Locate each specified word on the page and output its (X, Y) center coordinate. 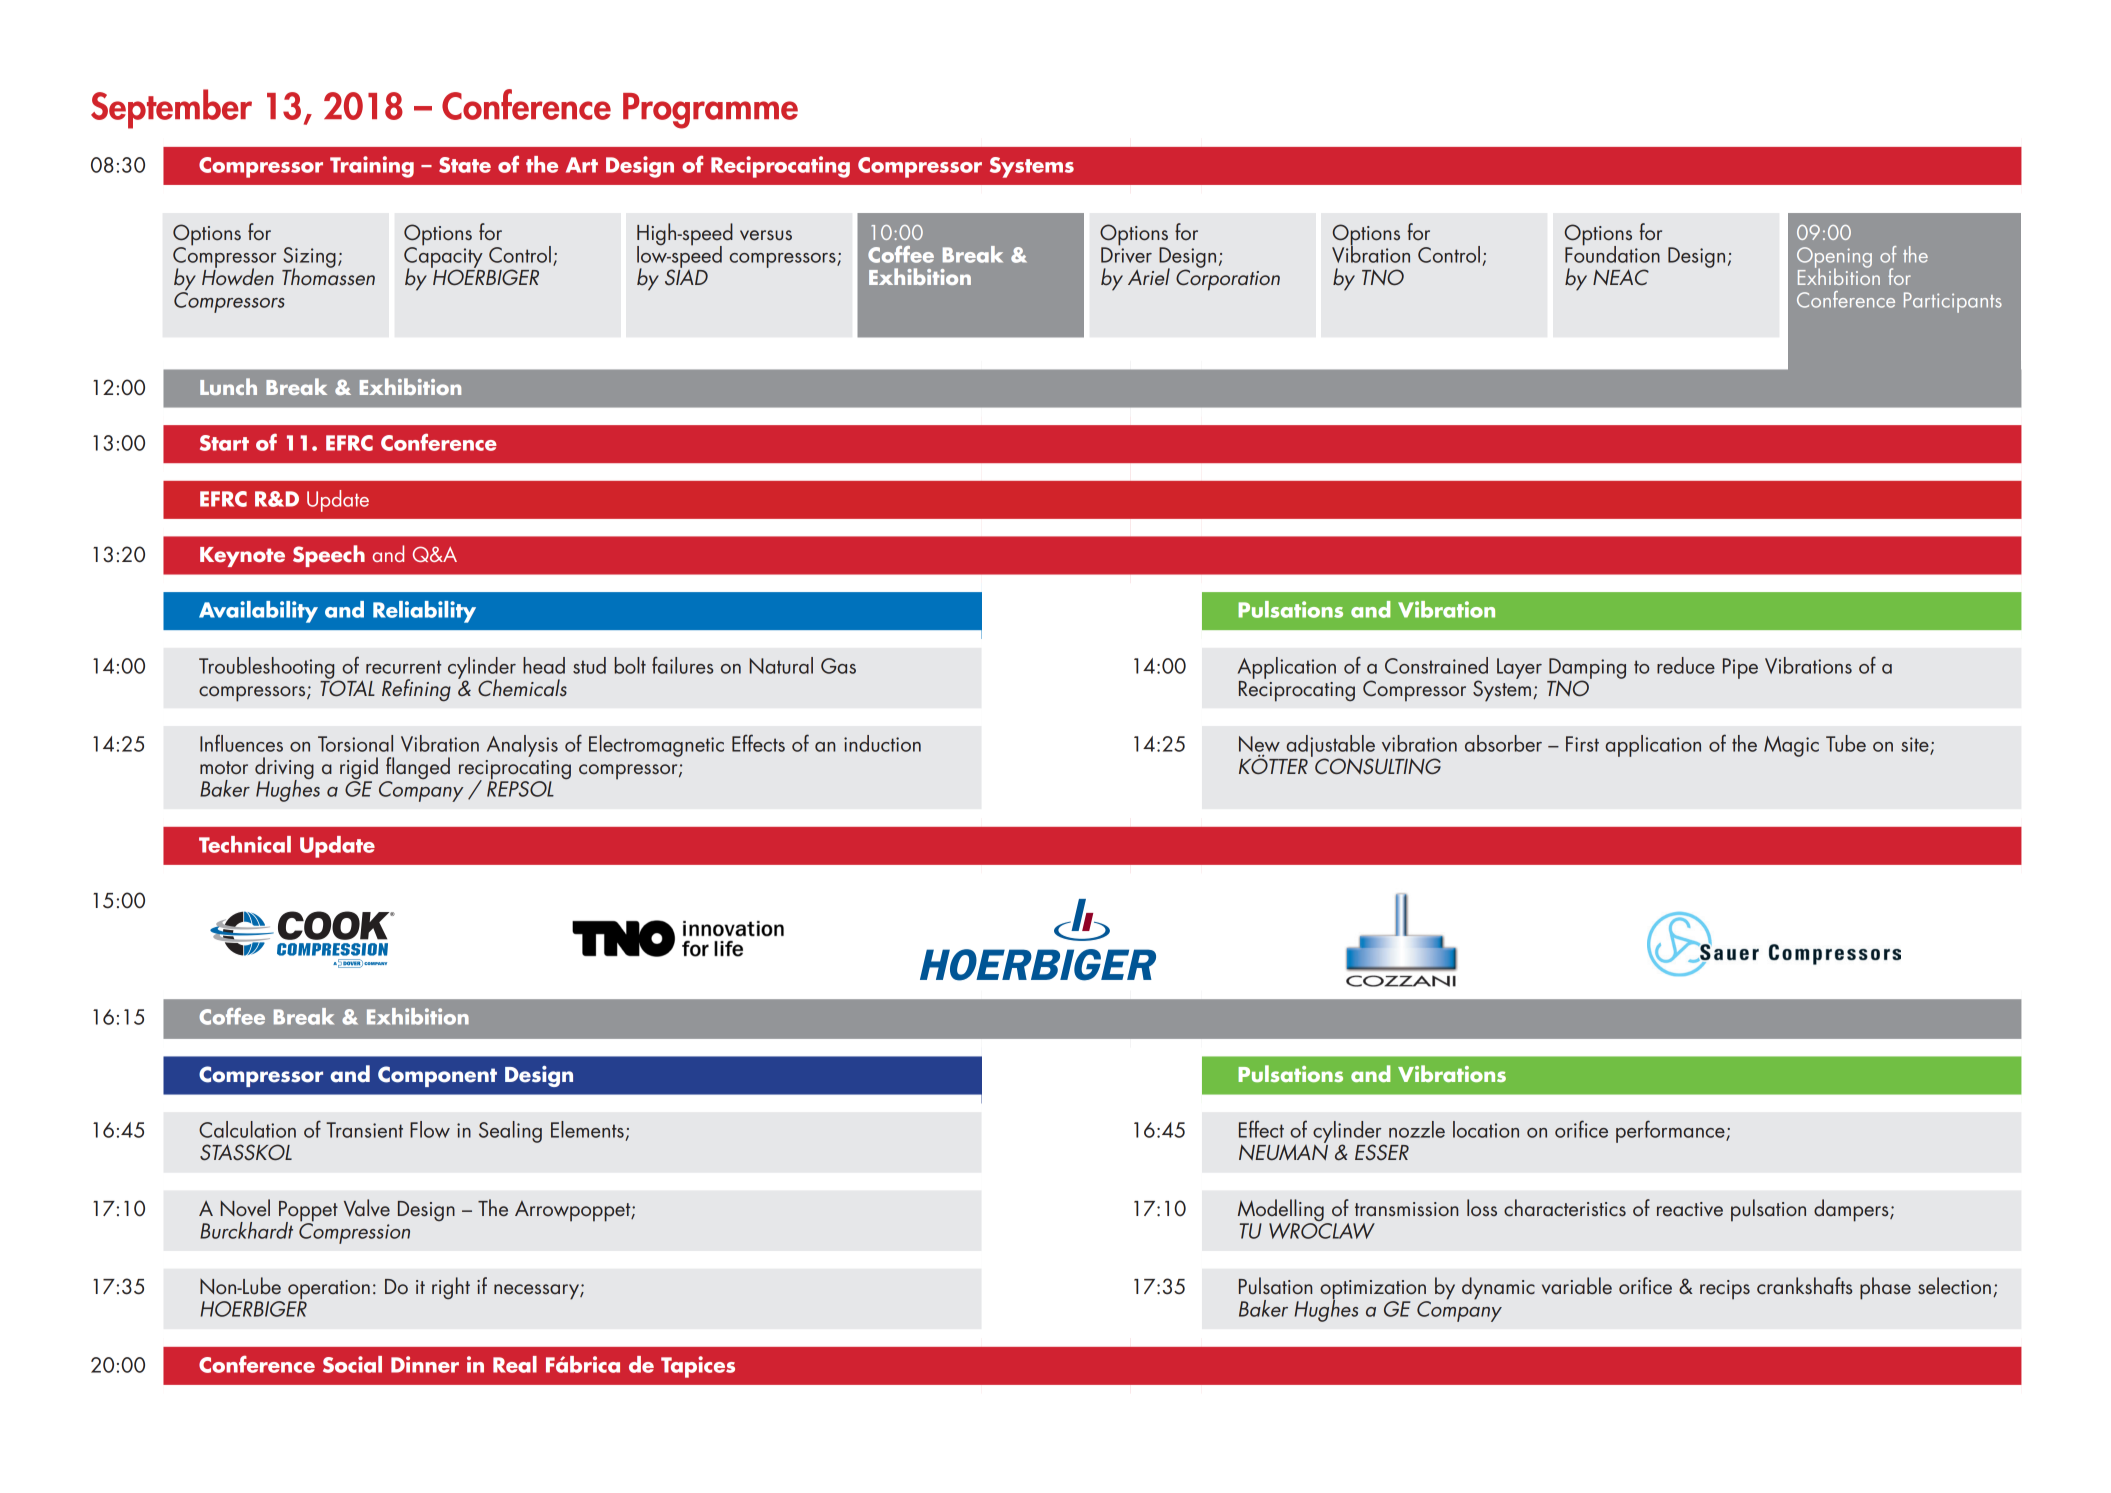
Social (352, 1364)
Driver (1126, 254)
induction (882, 743)
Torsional (355, 743)
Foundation (1612, 253)
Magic (1791, 746)
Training (372, 167)
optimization (1374, 1291)
